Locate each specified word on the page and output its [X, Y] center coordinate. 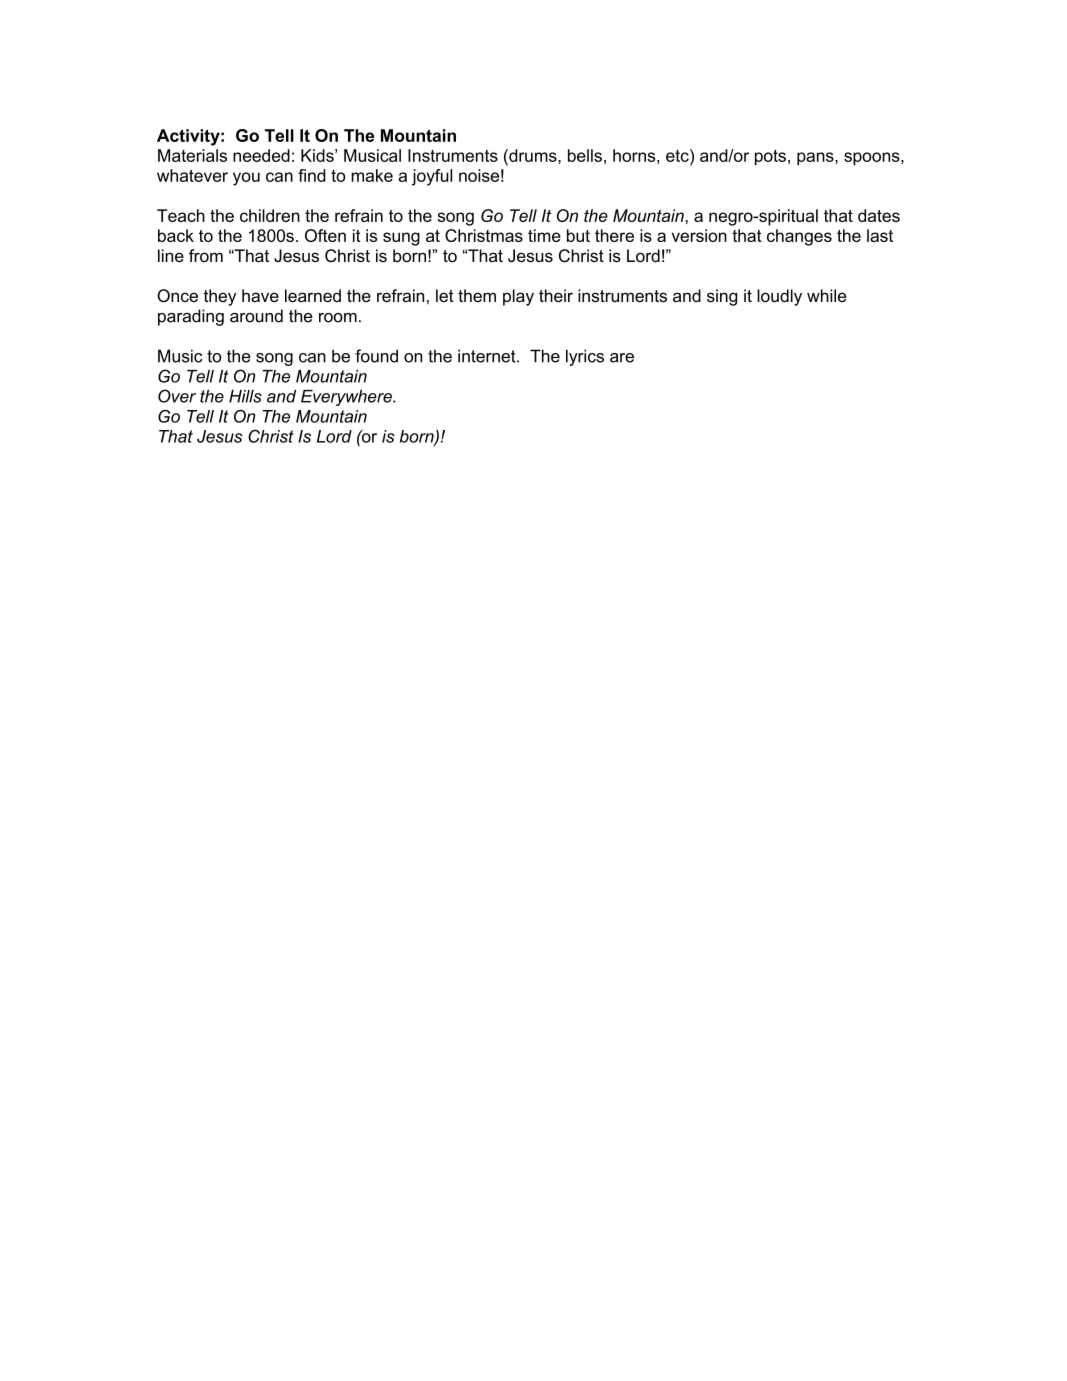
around [256, 316]
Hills [245, 396]
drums [533, 155]
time [544, 235]
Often [325, 235]
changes [799, 237]
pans [816, 159]
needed [261, 155]
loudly [779, 297]
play [518, 297]
